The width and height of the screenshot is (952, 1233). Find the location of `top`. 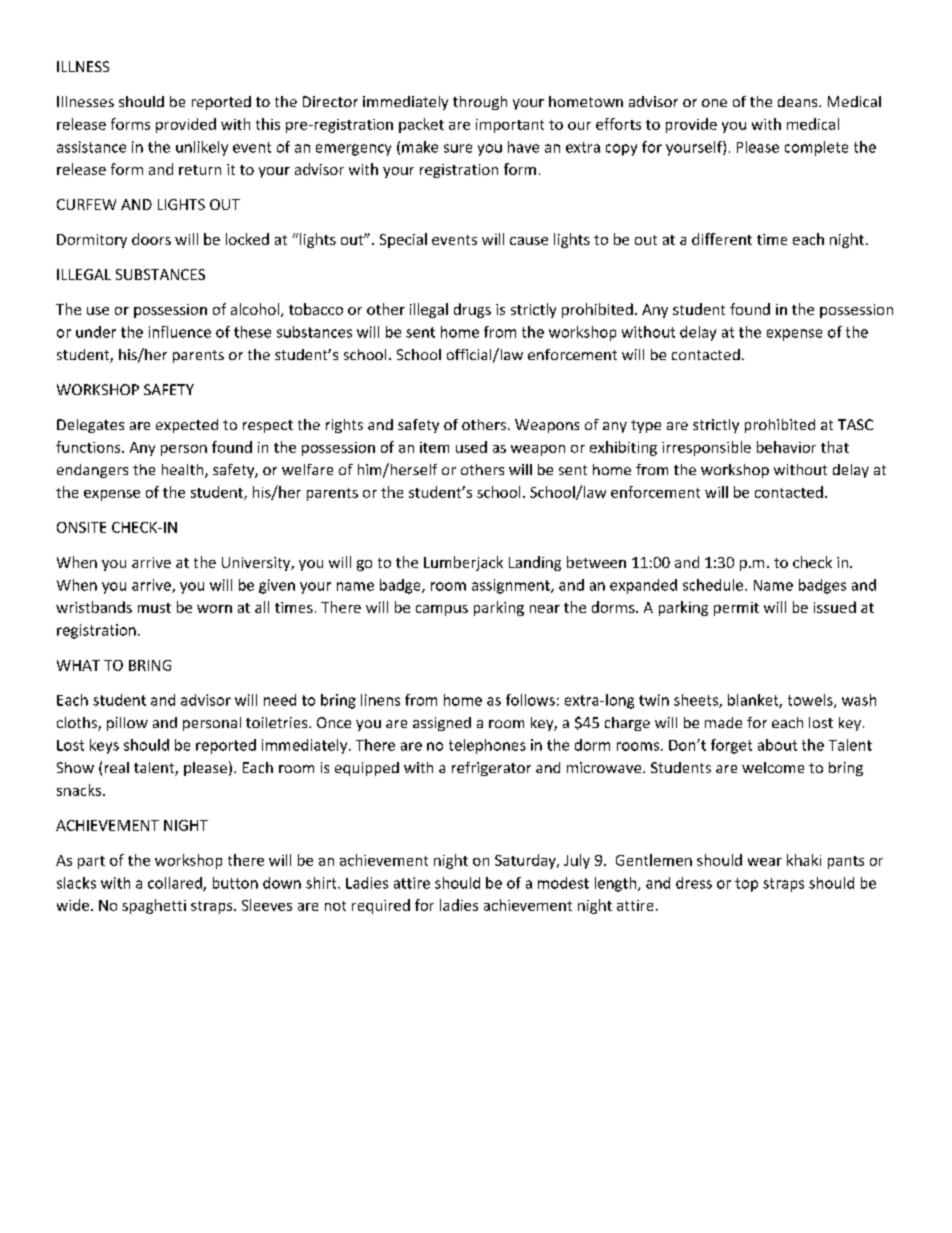

top is located at coordinates (746, 885).
